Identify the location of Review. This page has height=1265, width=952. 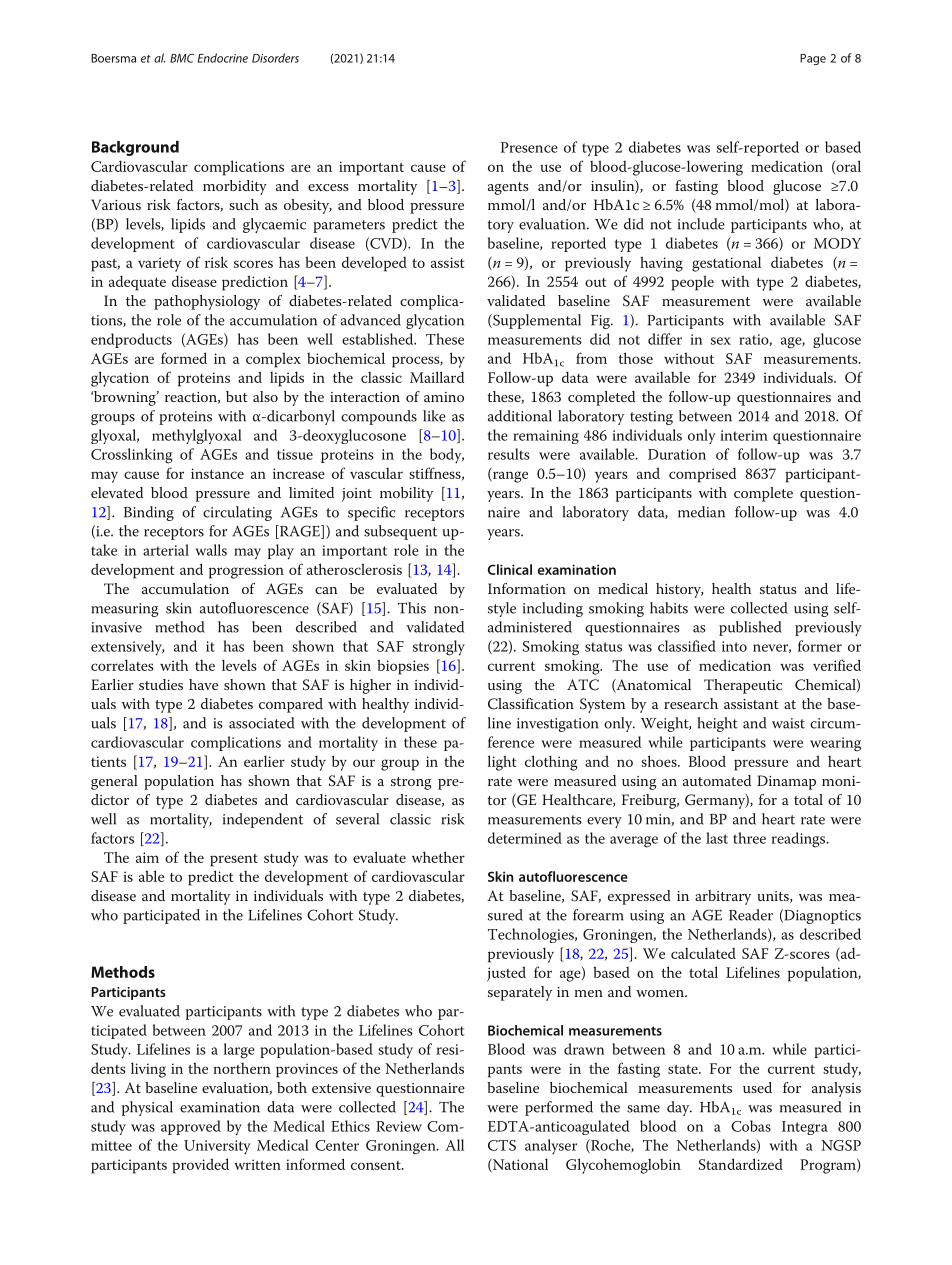
(399, 1126).
